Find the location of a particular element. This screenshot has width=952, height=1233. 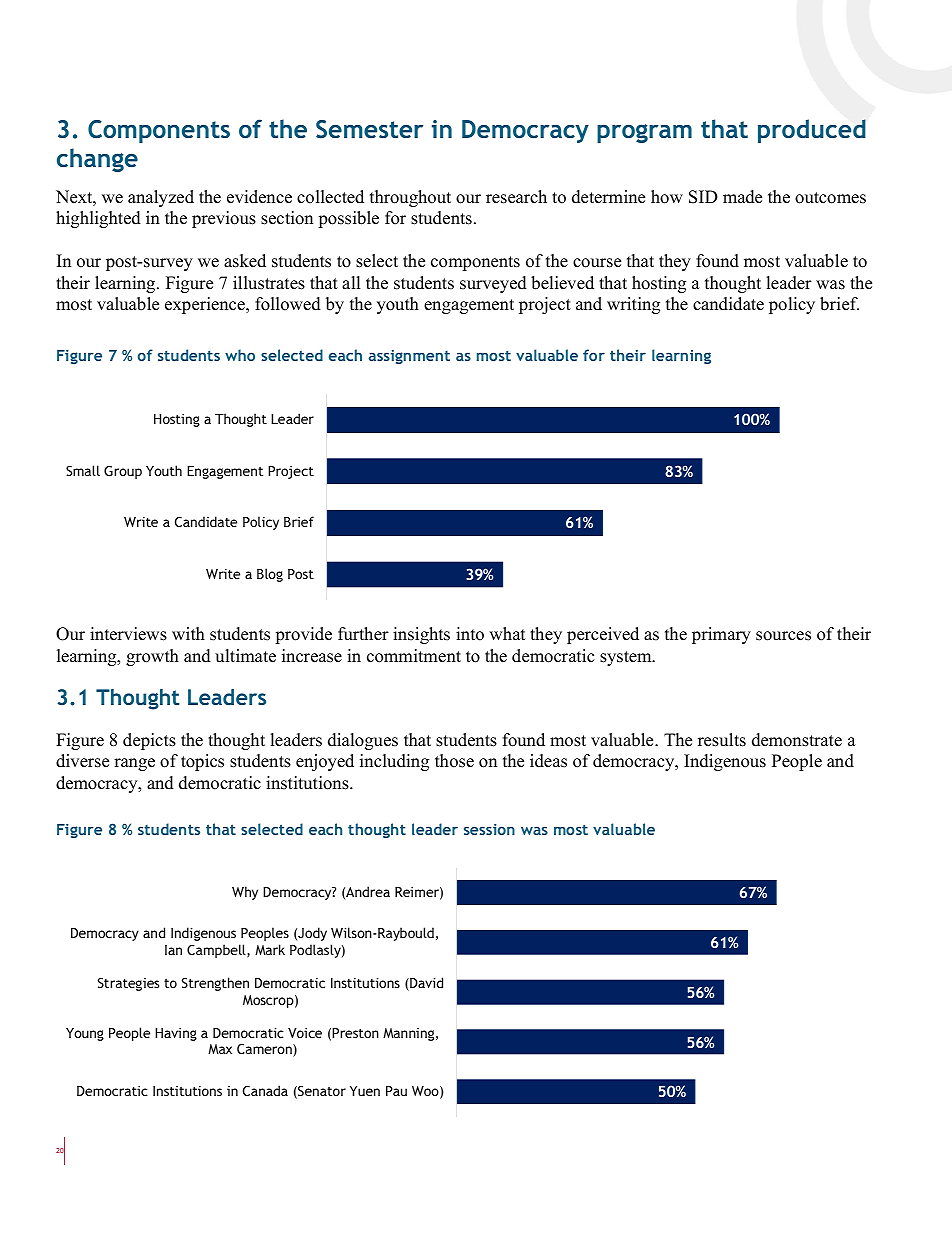

analyzed is located at coordinates (161, 198).
